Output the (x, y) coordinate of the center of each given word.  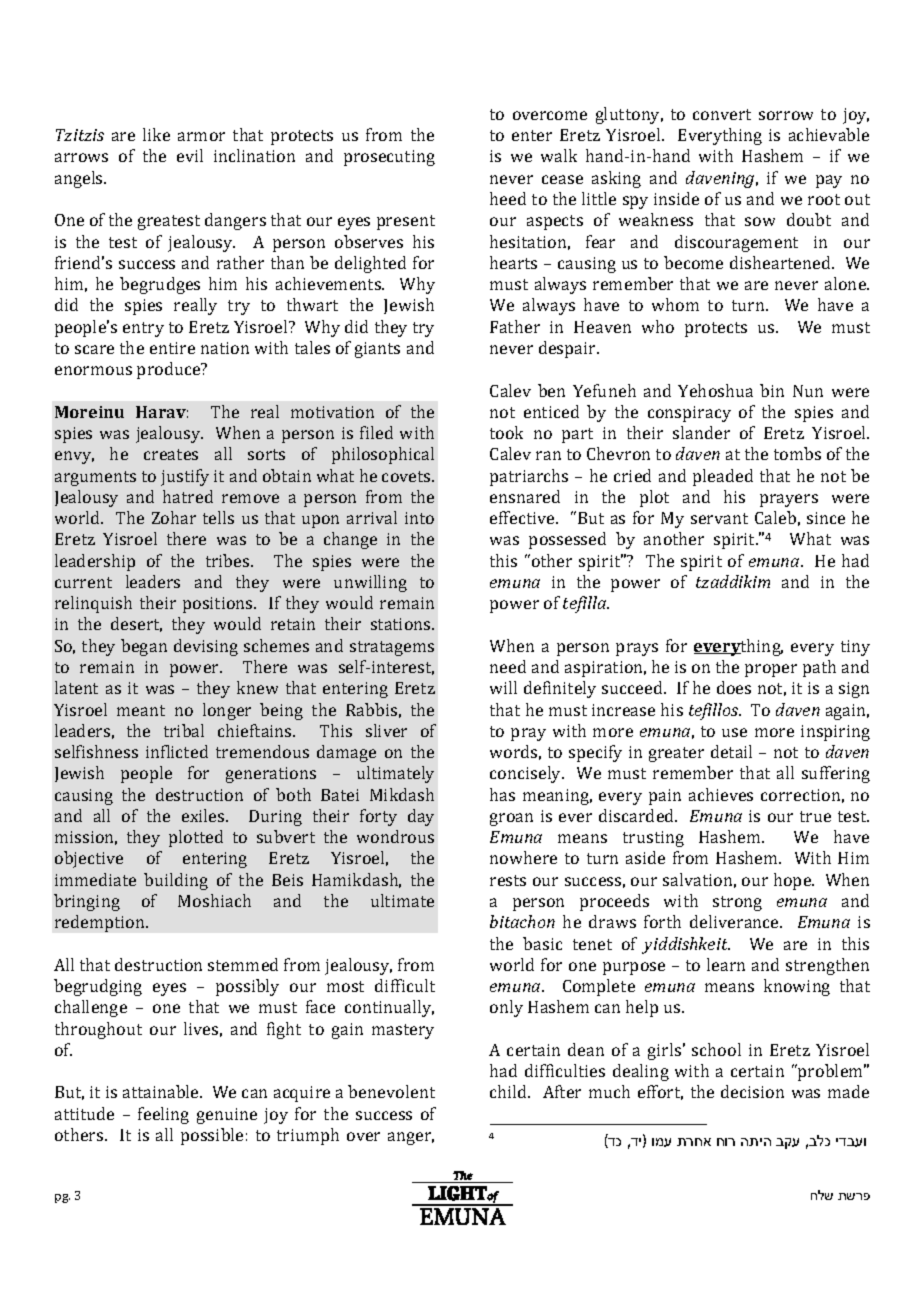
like (156, 134)
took (506, 432)
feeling (163, 1115)
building (176, 881)
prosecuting (389, 158)
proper (771, 670)
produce (170, 370)
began (144, 647)
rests (508, 880)
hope (794, 881)
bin (772, 390)
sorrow (786, 115)
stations (402, 624)
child (510, 1091)
